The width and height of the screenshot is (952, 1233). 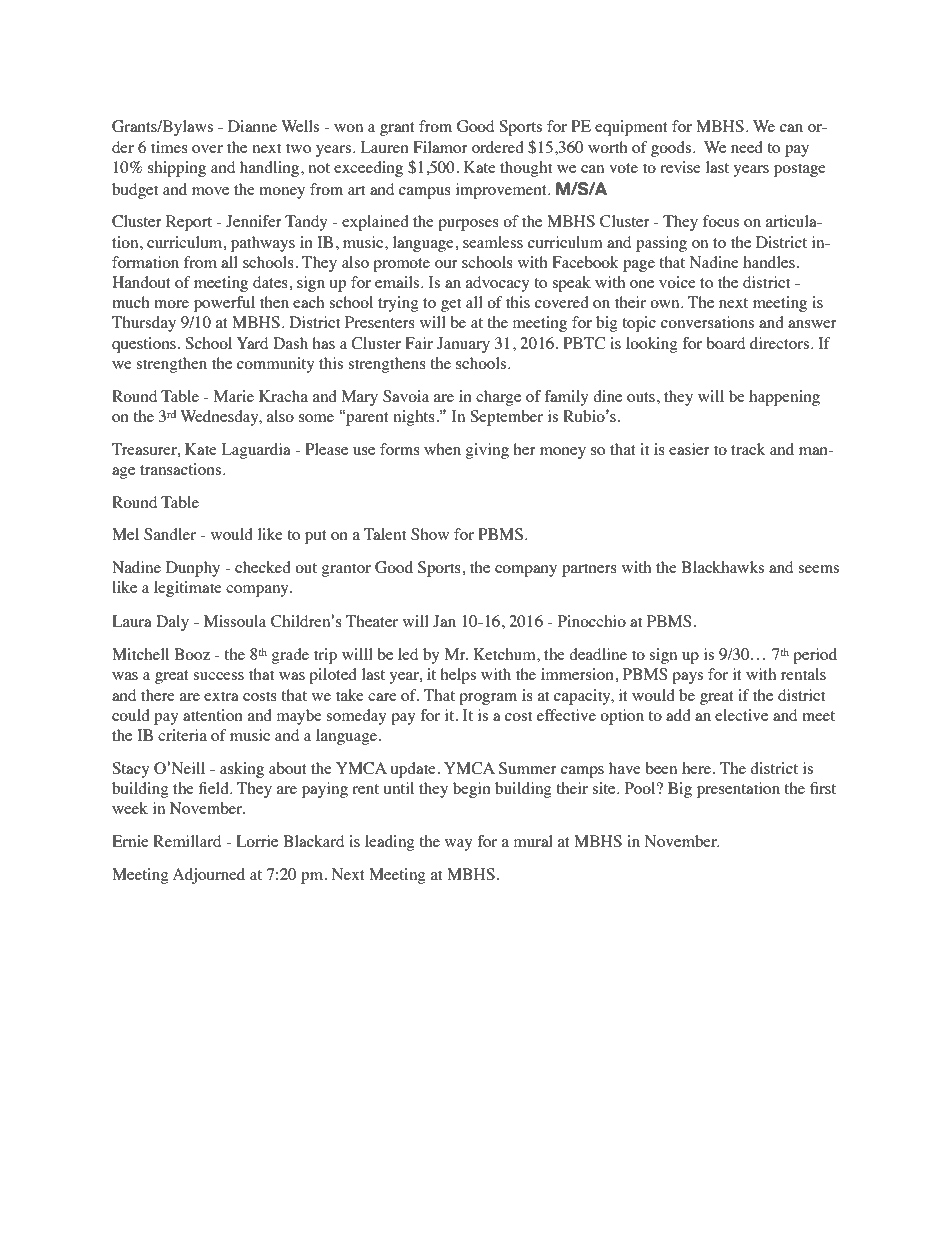 I want to click on Theater, so click(x=372, y=621).
